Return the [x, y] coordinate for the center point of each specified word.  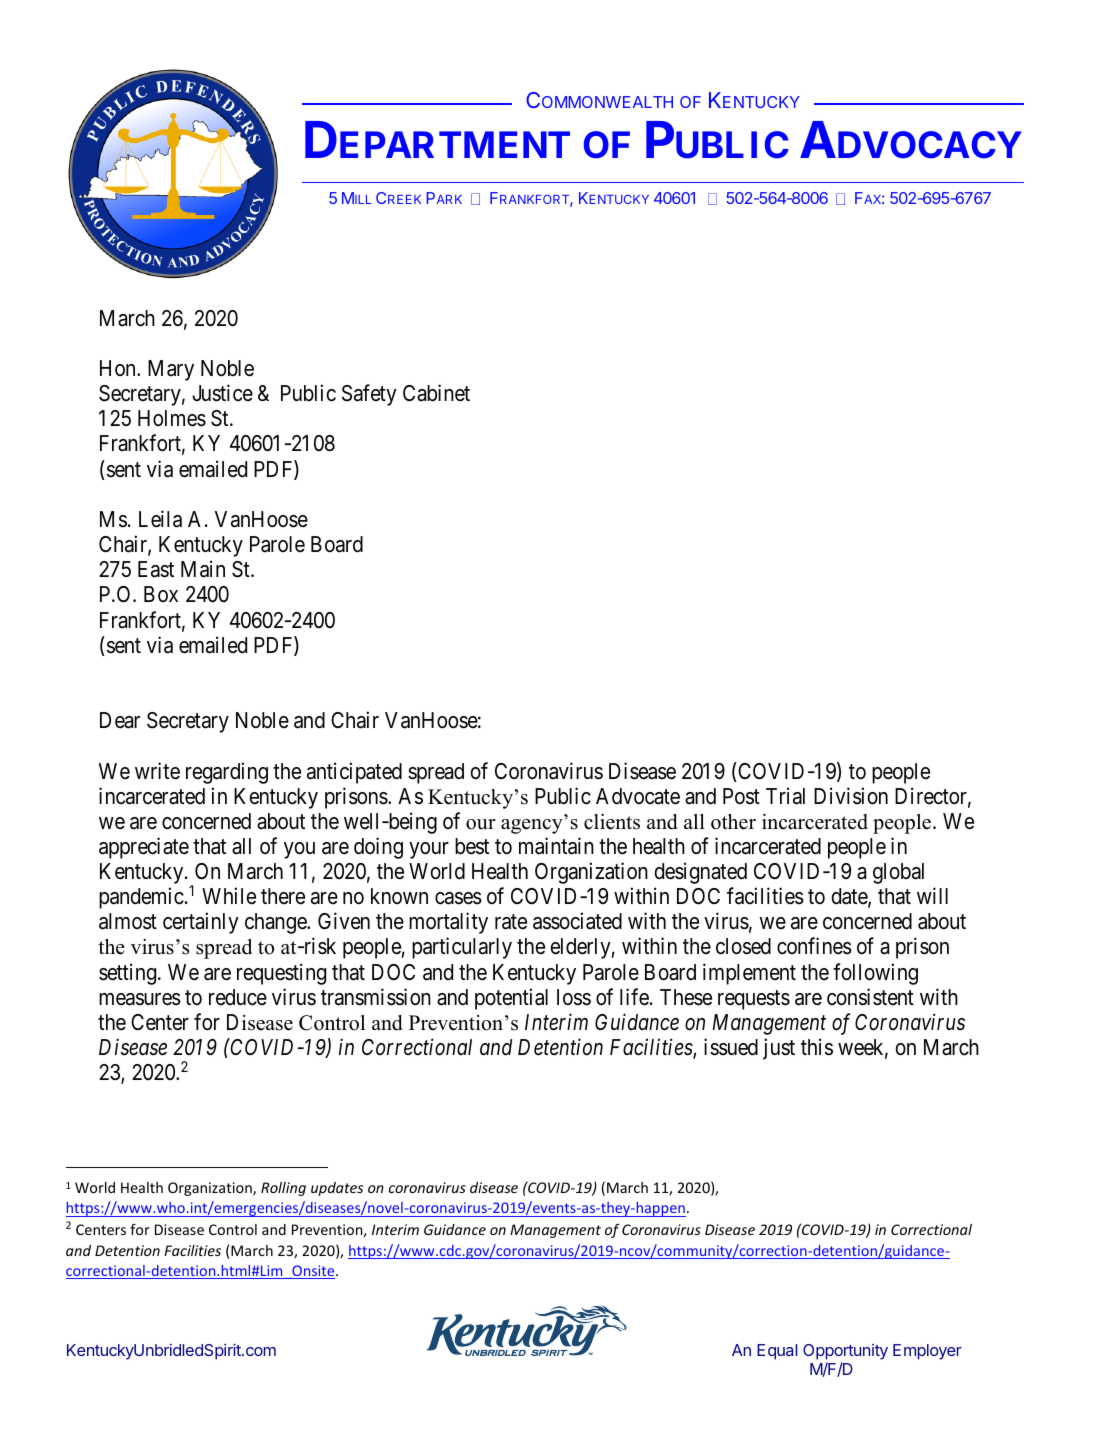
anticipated [354, 773]
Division [851, 796]
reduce [238, 997]
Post [741, 796]
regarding [227, 773]
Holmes [172, 418]
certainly [201, 923]
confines [814, 946]
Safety [369, 395]
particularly [462, 948]
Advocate [638, 796]
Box [161, 594]
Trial [785, 796]
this [817, 1047]
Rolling [283, 1189]
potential [511, 999]
